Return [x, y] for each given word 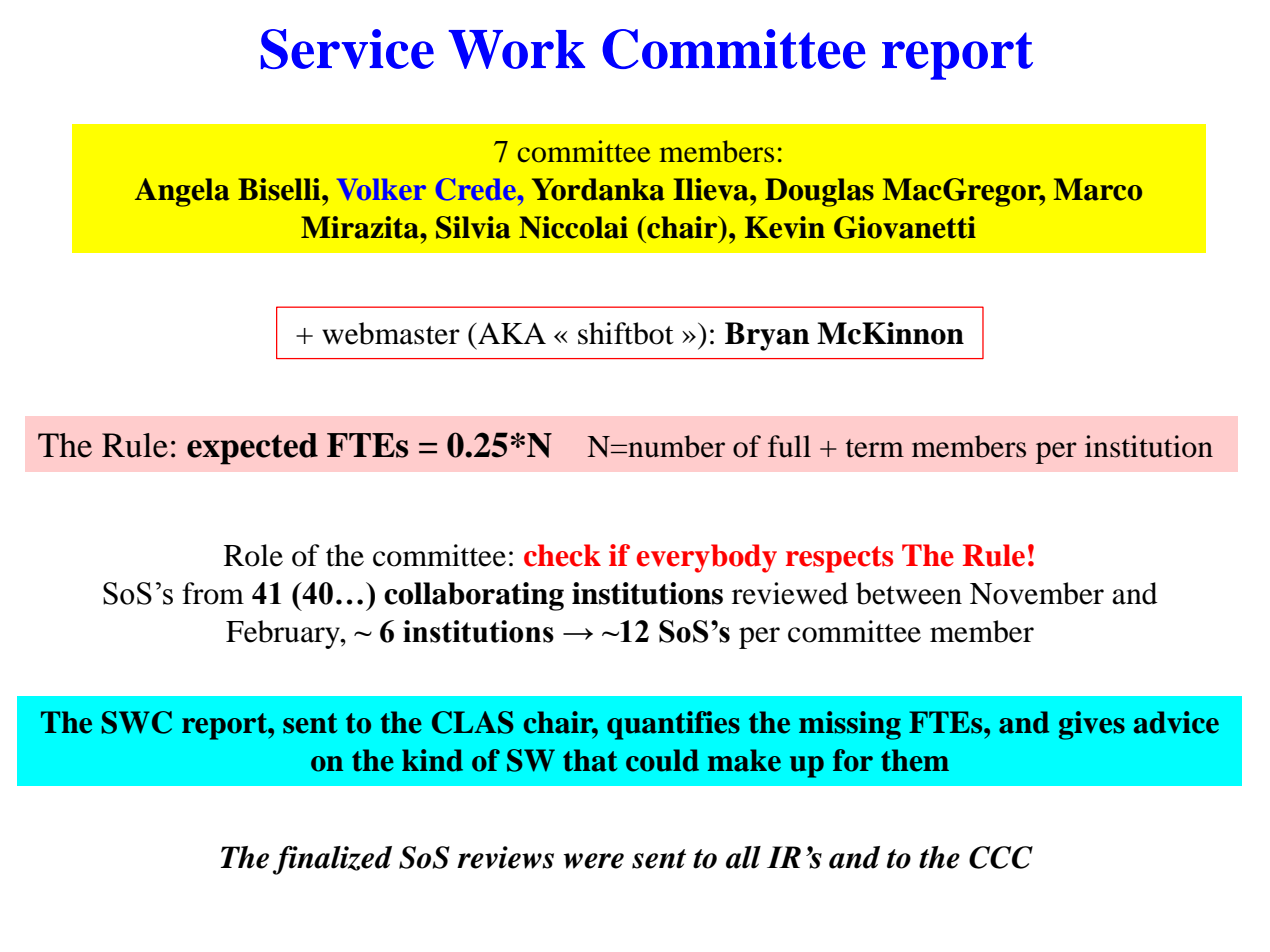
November [1037, 593]
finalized [332, 860]
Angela [182, 192]
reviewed [790, 593]
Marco [1097, 189]
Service [347, 49]
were [593, 861]
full [789, 446]
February [284, 634]
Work [516, 49]
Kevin [785, 227]
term [875, 448]
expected [252, 449]
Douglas [819, 192]
